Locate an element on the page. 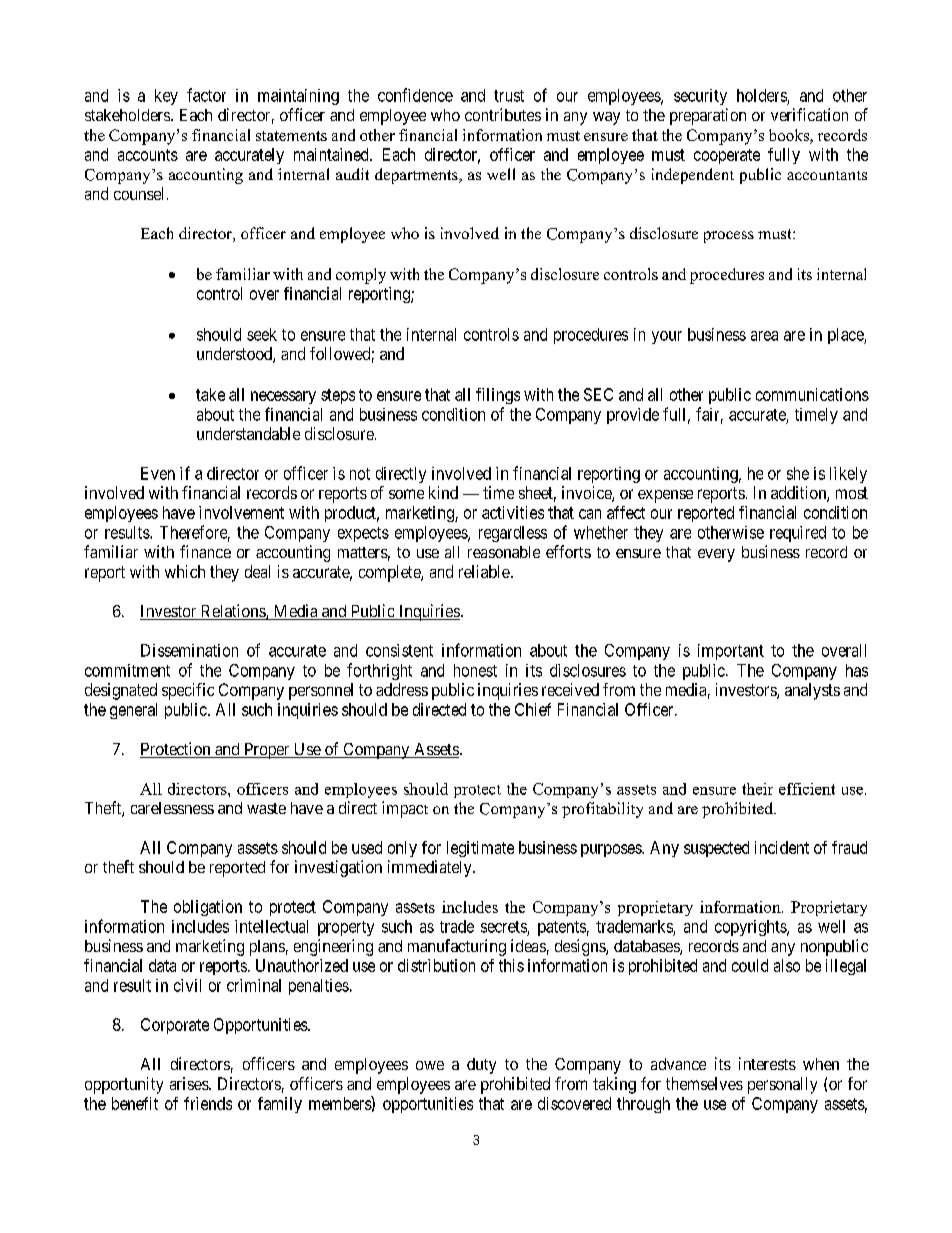 This document has height=1233, width=952. factor is located at coordinates (206, 95).
